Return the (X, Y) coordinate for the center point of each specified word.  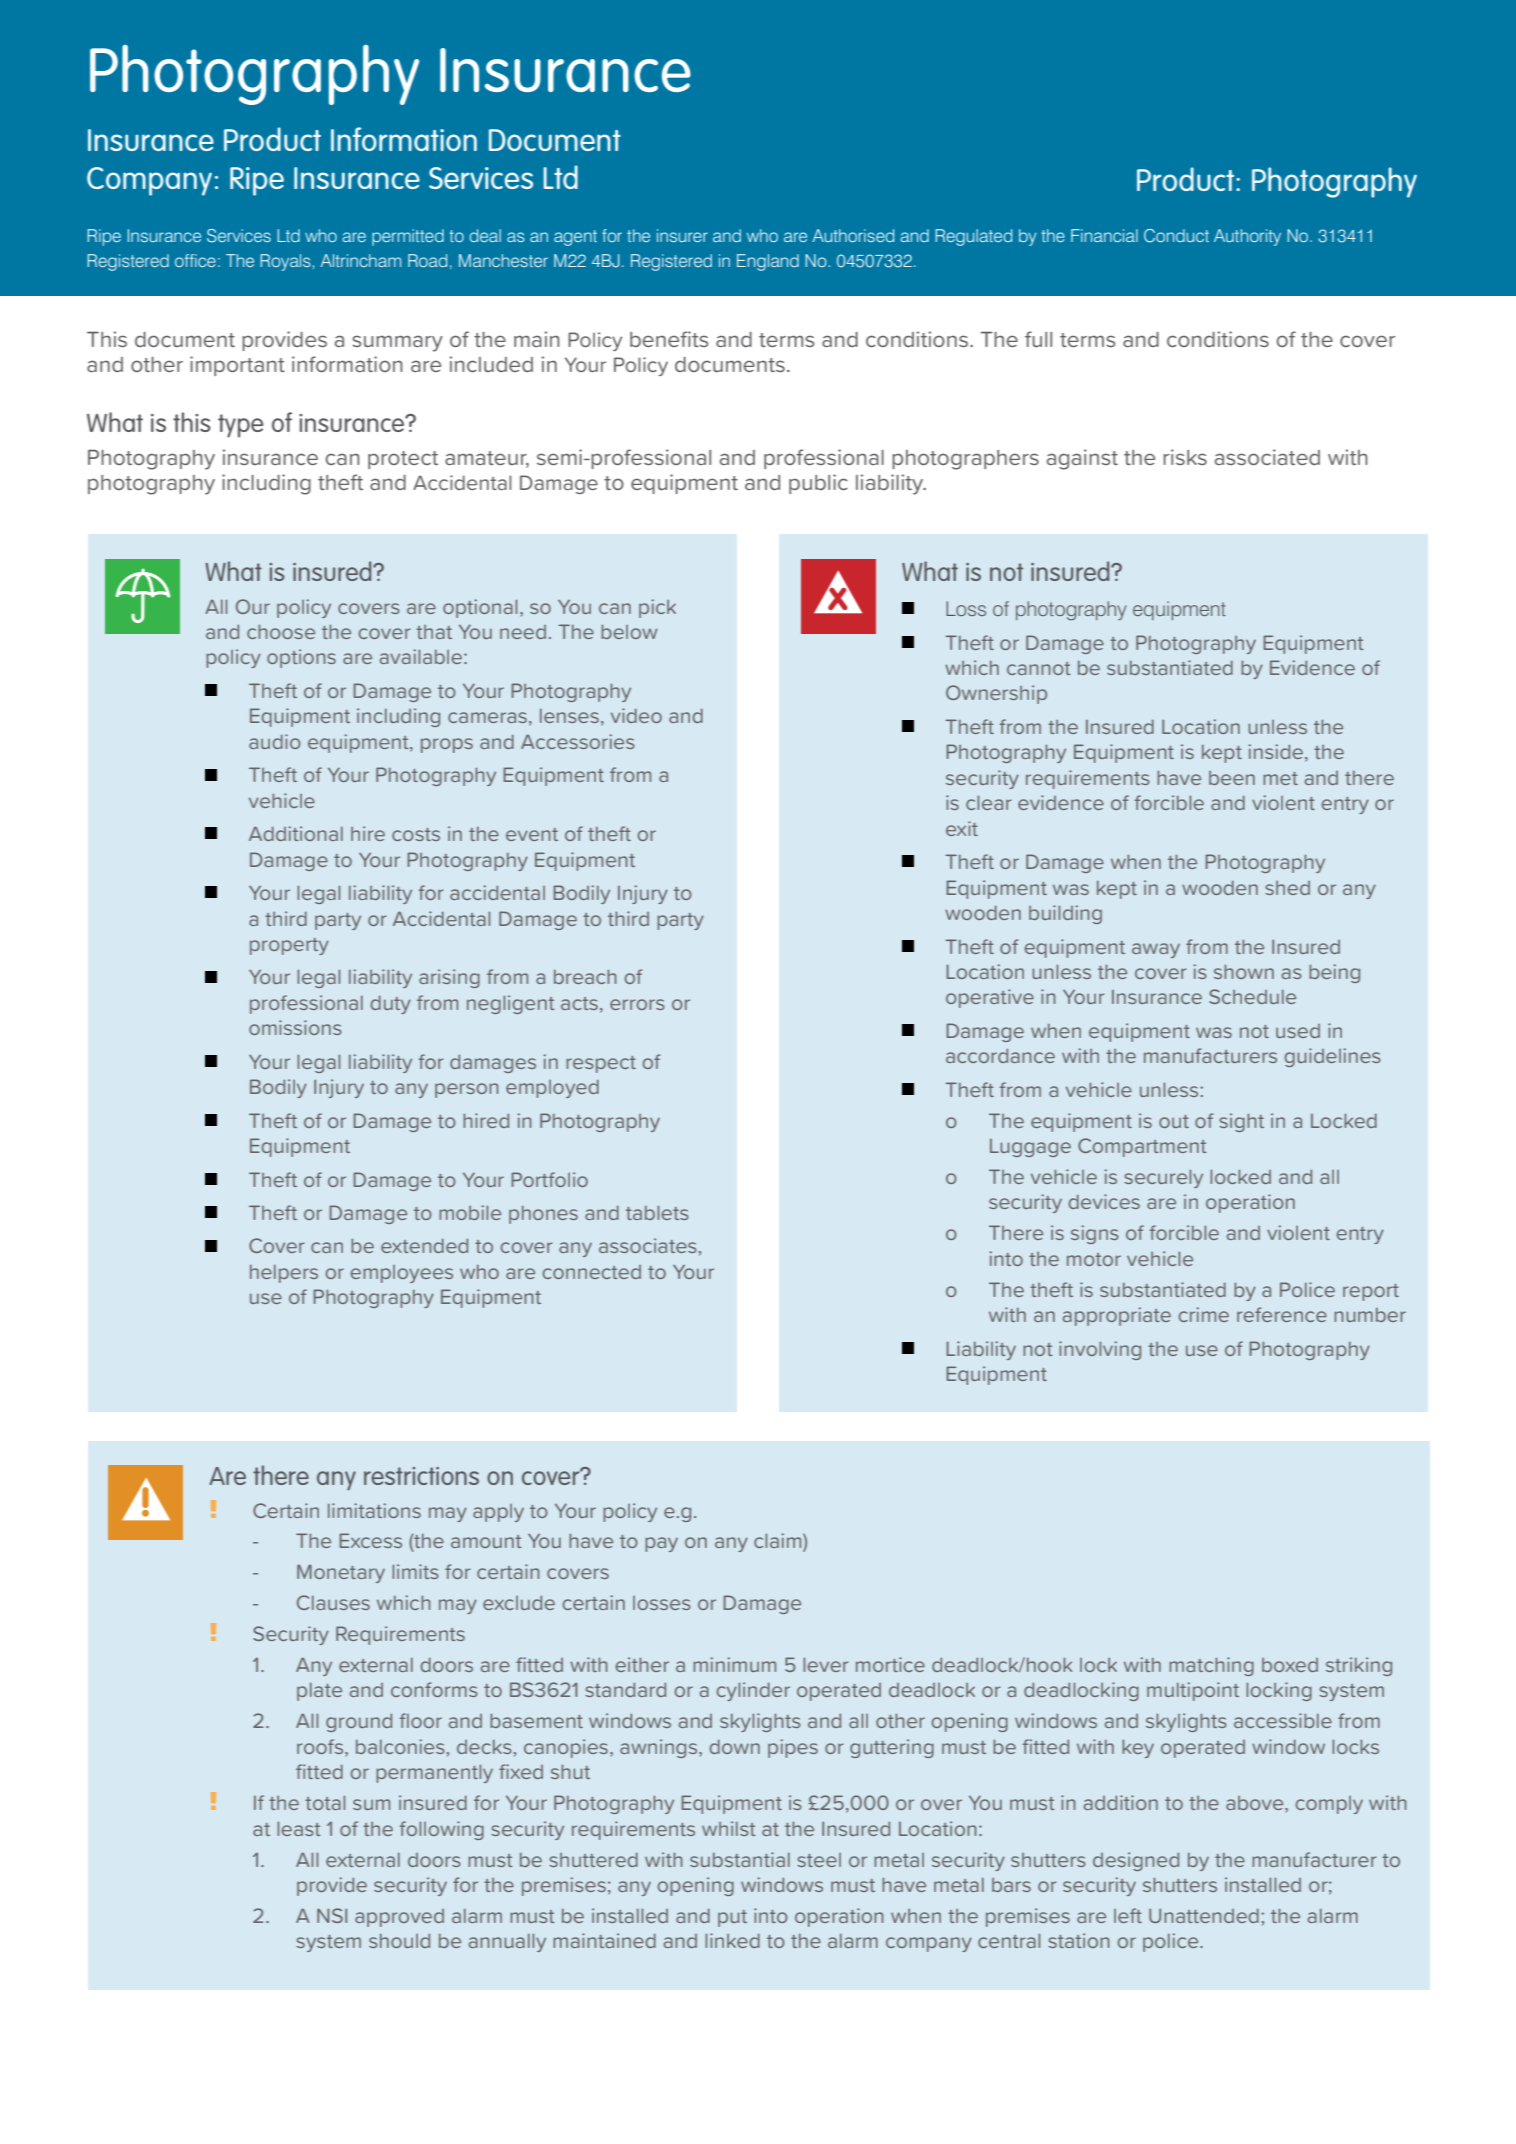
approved (399, 1918)
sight (1241, 1122)
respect (601, 1064)
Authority (1247, 237)
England (768, 262)
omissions (295, 1027)
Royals (285, 262)
